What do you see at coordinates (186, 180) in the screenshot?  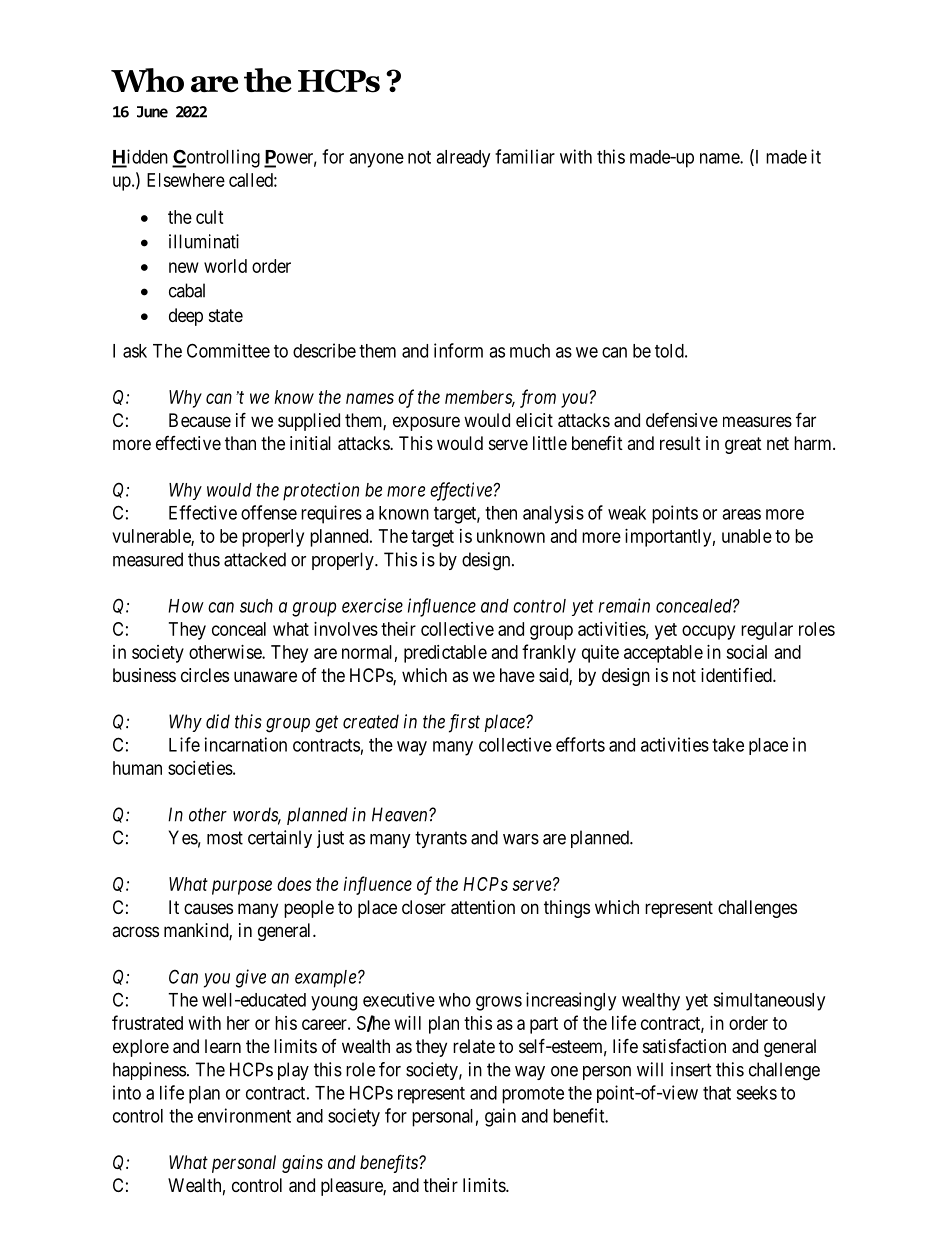 I see `Elsewhere` at bounding box center [186, 180].
